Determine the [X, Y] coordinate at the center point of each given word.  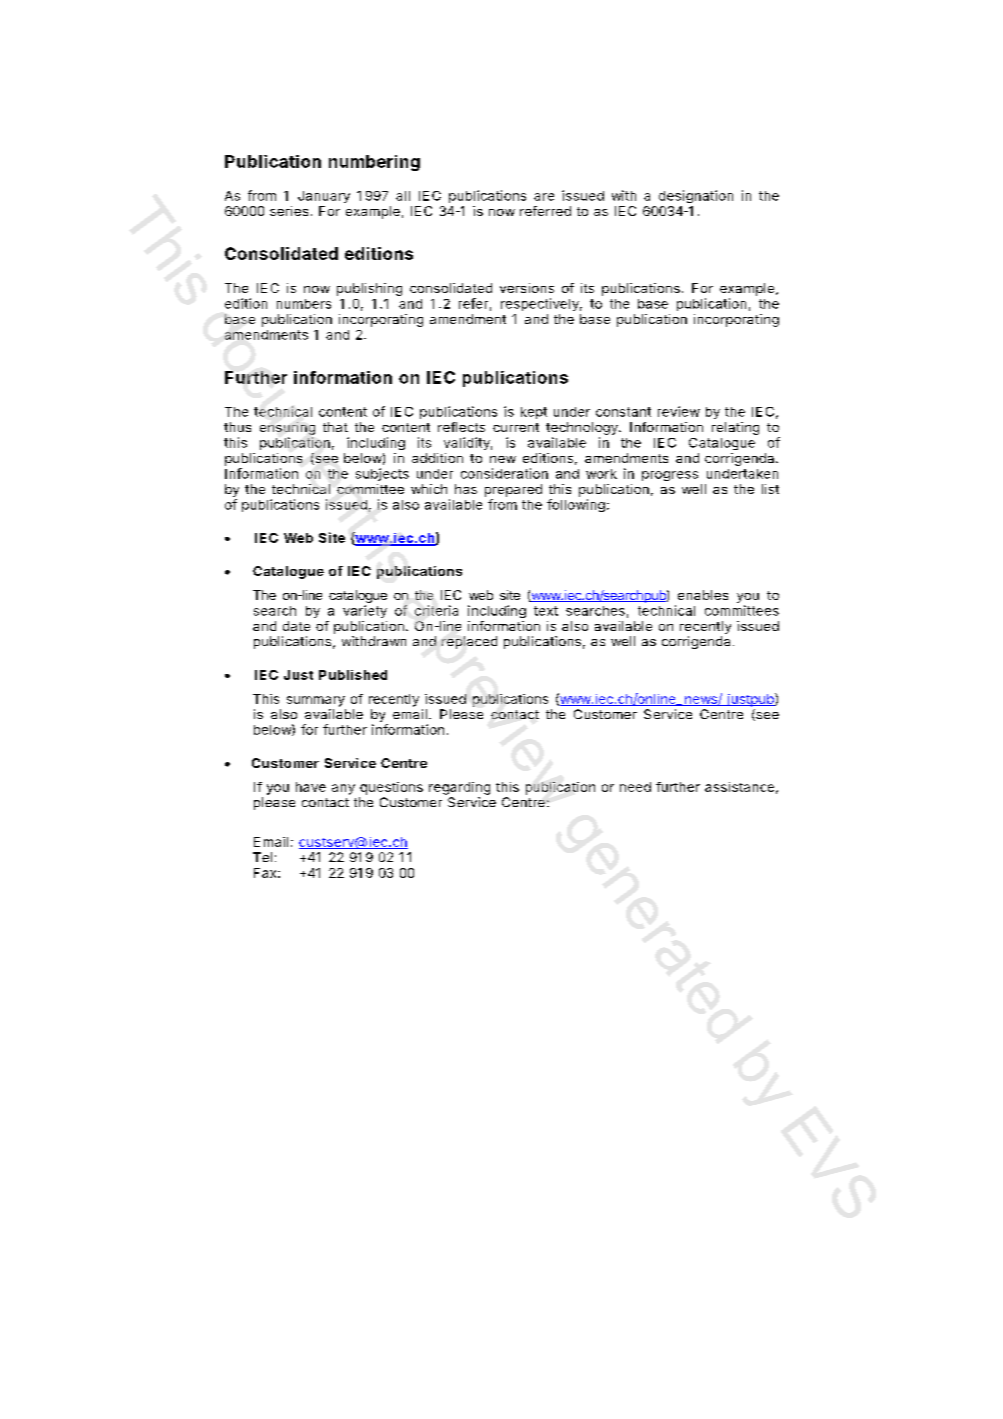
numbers [304, 304]
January [324, 197]
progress [670, 476]
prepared [513, 490]
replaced [469, 642]
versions [527, 288]
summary [316, 701]
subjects [382, 474]
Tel [262, 857]
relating [735, 428]
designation [696, 196]
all [403, 196]
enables [703, 595]
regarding [459, 788]
